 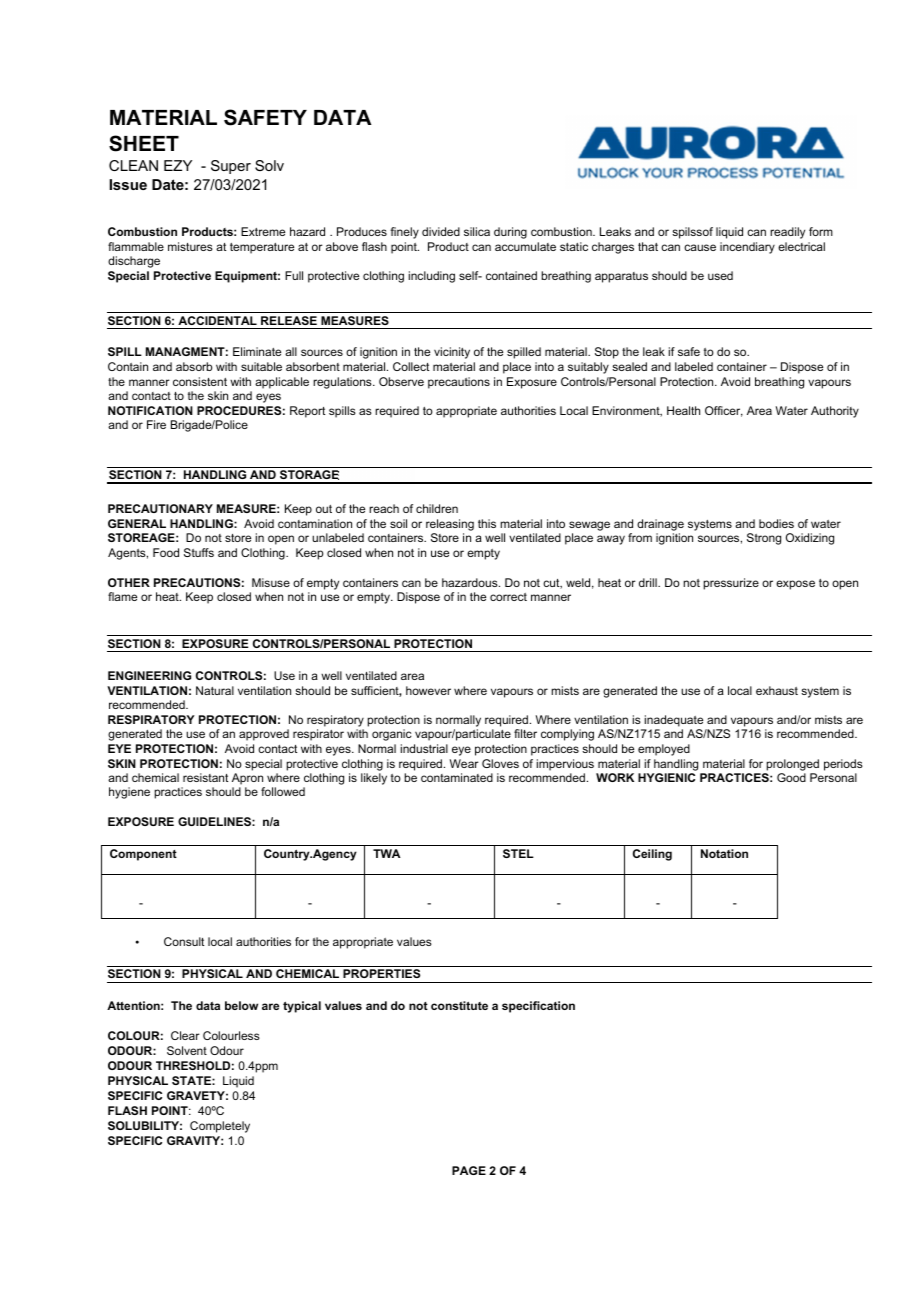 I want to click on readily, so click(x=787, y=233).
